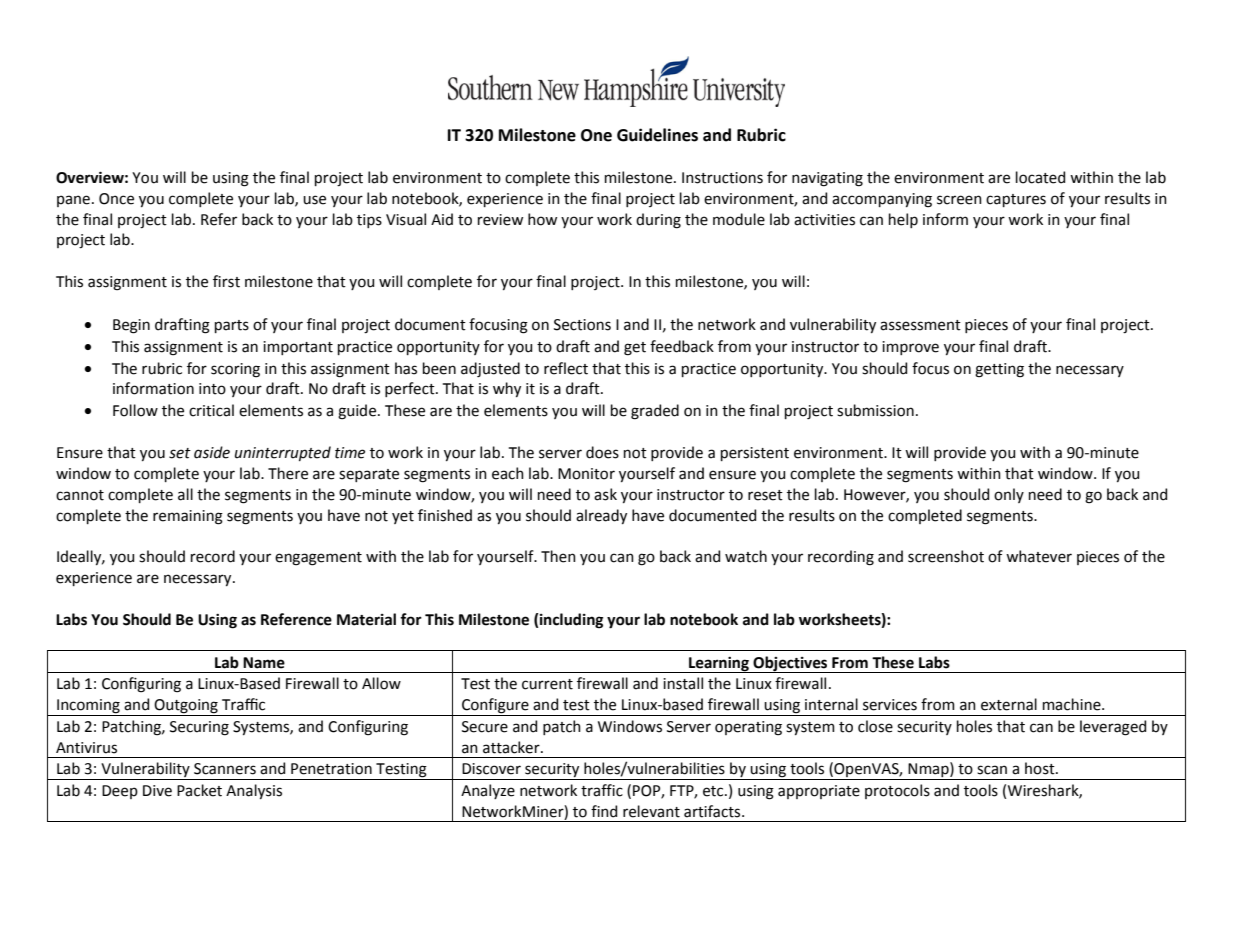 This document has height=952, width=1233. What do you see at coordinates (188, 517) in the document?
I see `remaining` at bounding box center [188, 517].
